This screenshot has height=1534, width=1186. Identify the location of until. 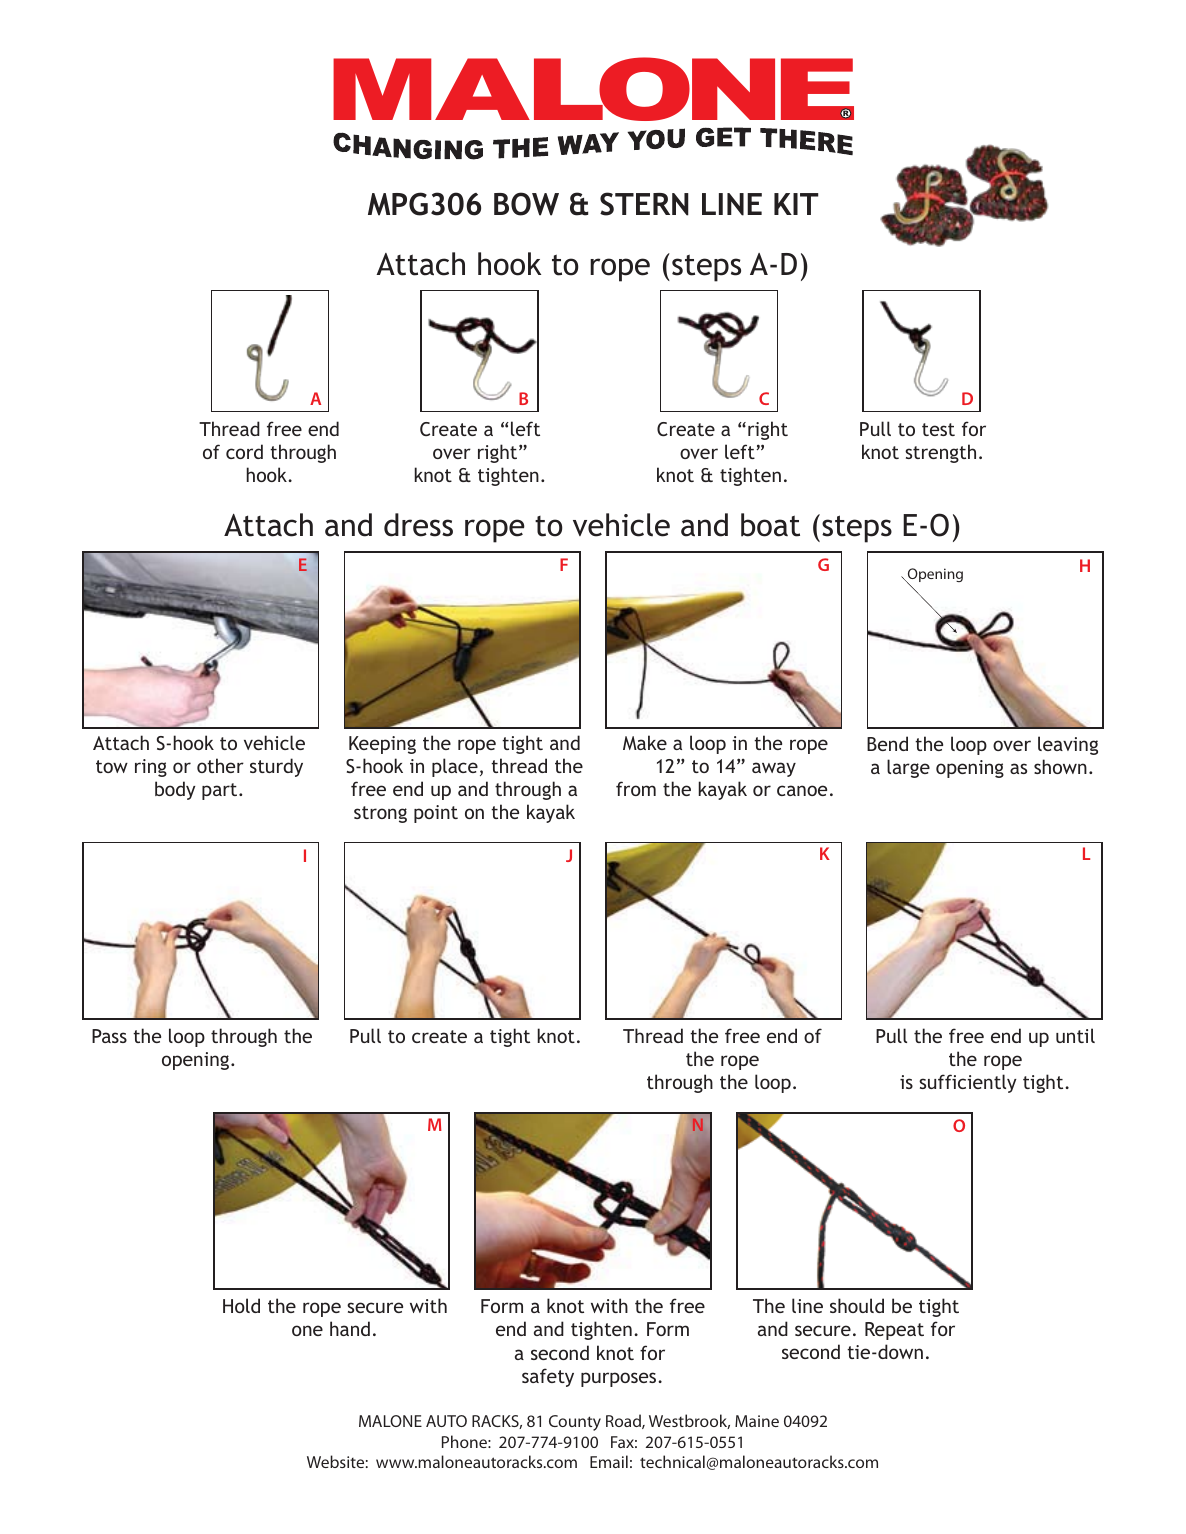
(1075, 1035).
